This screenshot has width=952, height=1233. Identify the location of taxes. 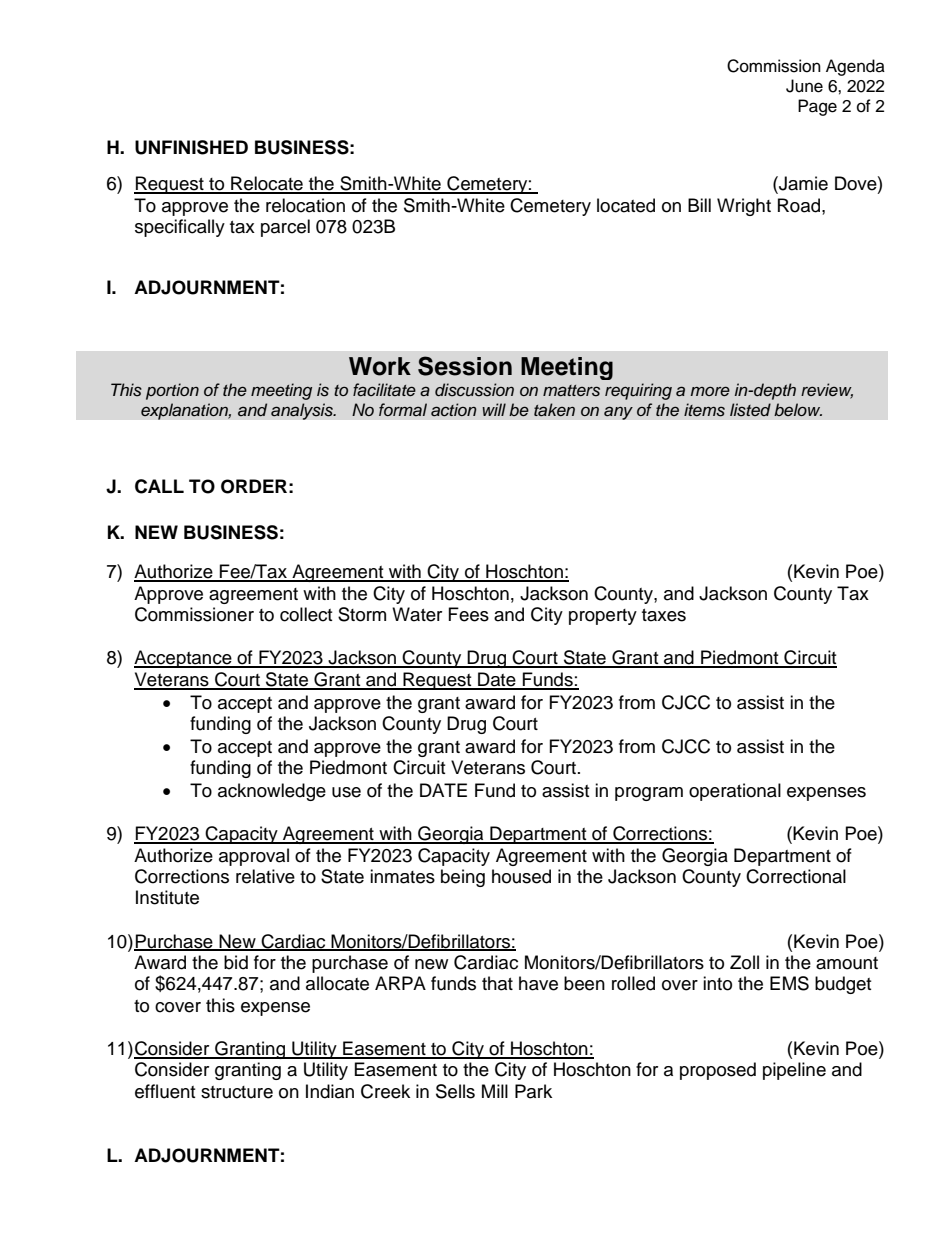
(664, 615).
